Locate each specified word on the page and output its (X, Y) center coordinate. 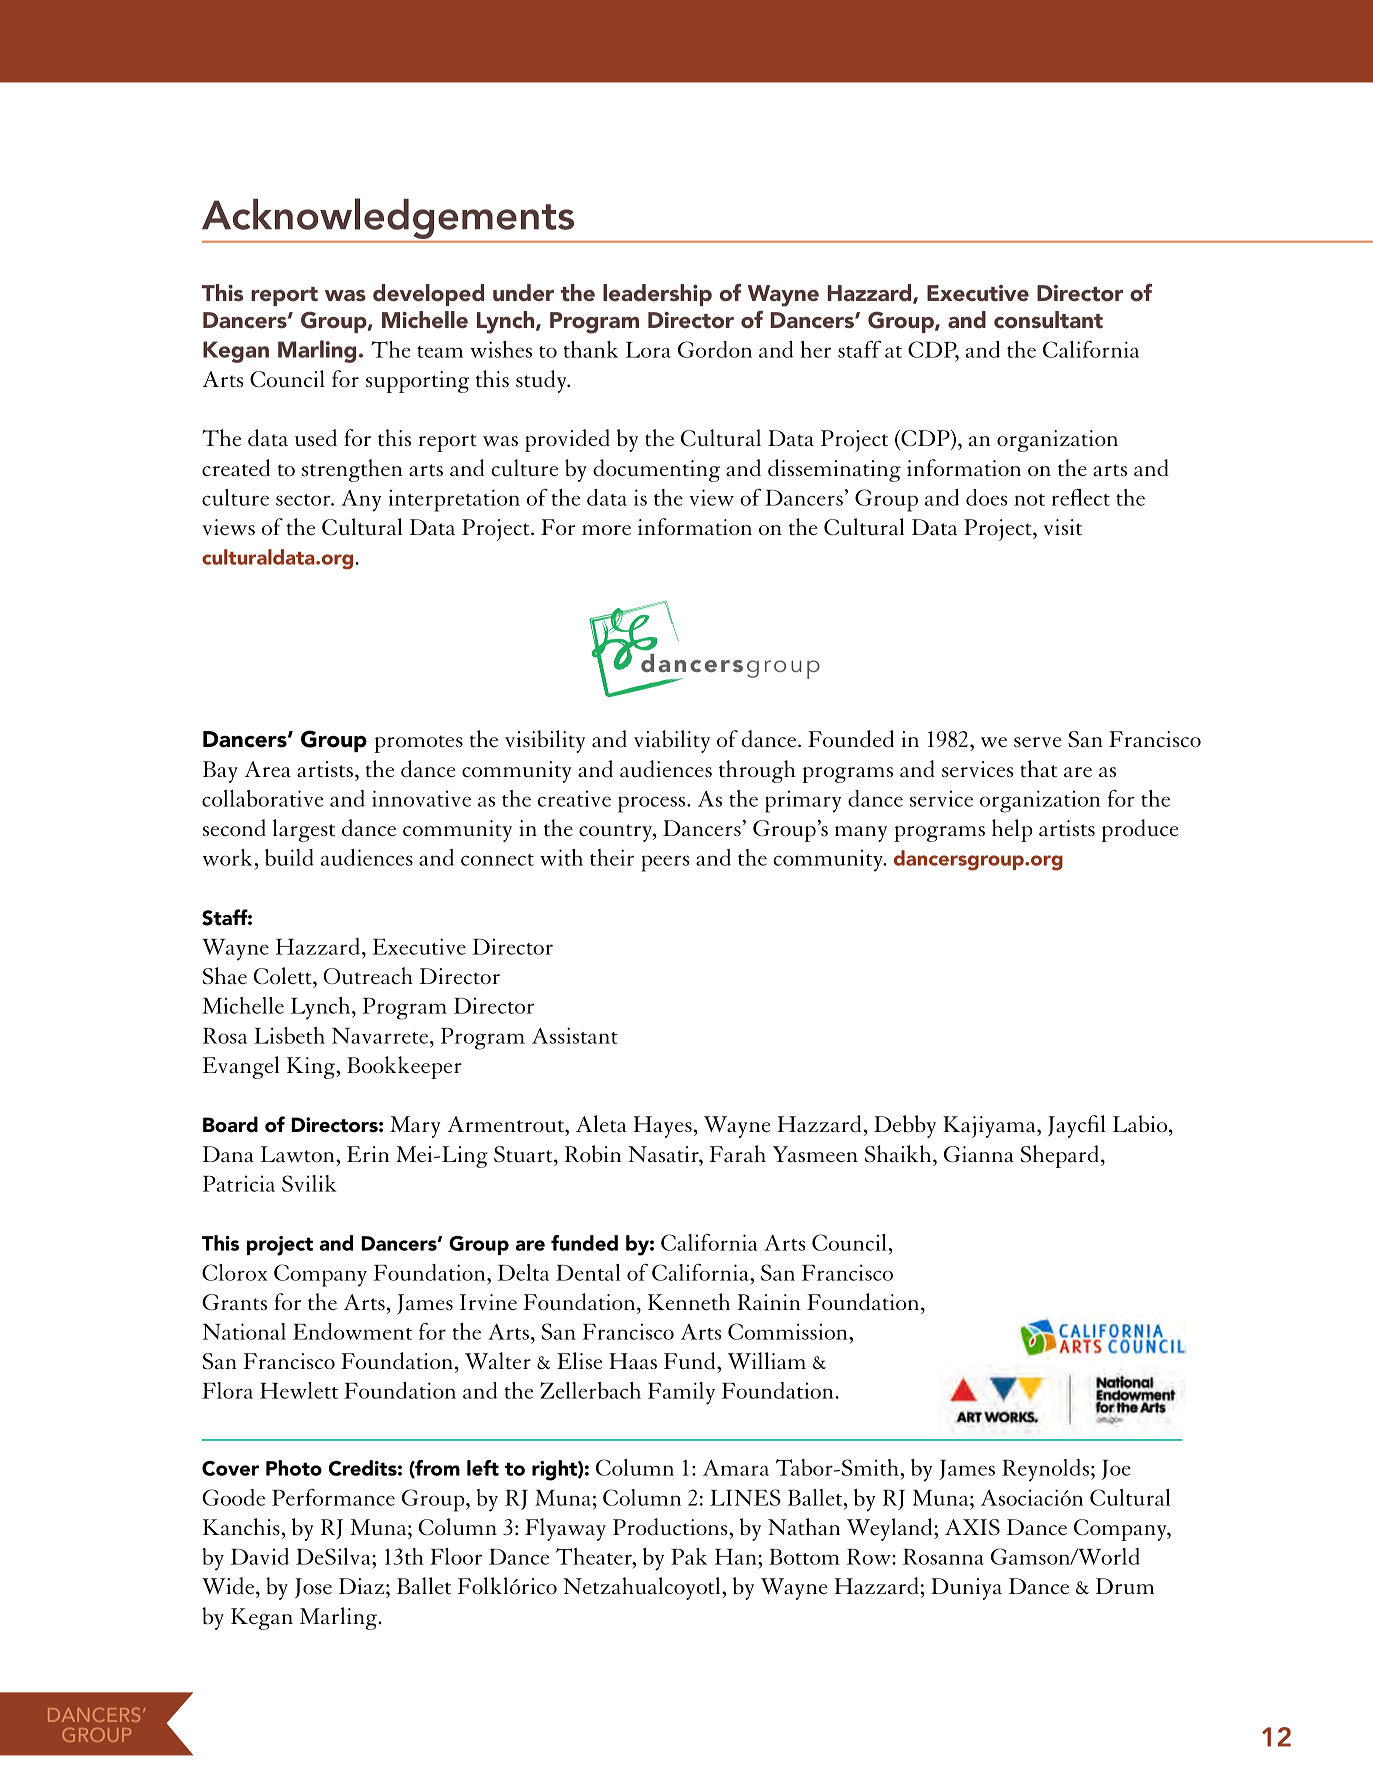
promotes (418, 744)
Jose (313, 1588)
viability (672, 741)
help (1012, 830)
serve (1038, 742)
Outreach (368, 976)
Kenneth (689, 1301)
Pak (689, 1556)
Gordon (715, 349)
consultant (1048, 320)
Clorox (235, 1272)
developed (428, 295)
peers (665, 863)
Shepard (1060, 1156)
